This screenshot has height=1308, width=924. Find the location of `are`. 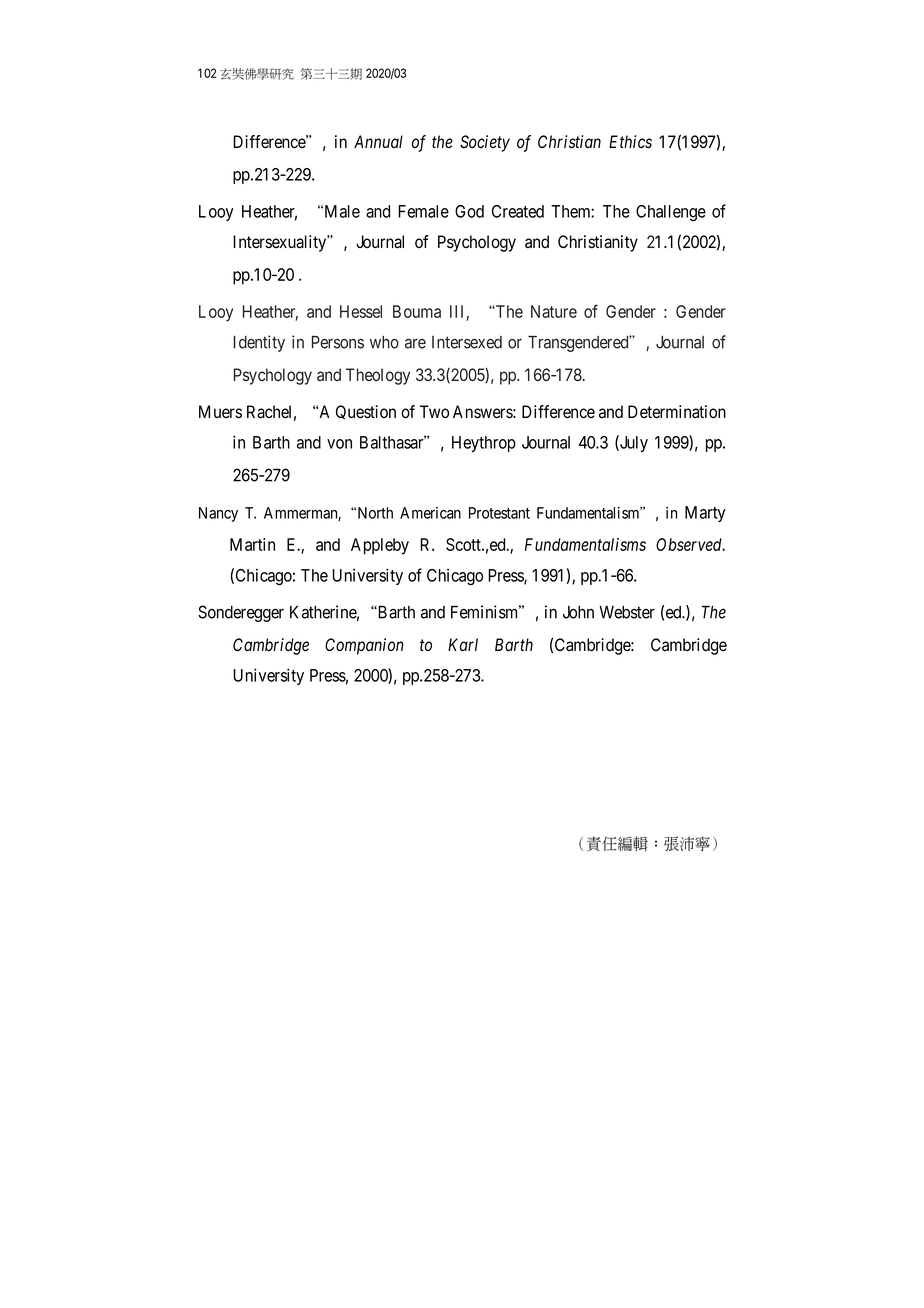

are is located at coordinates (415, 344).
